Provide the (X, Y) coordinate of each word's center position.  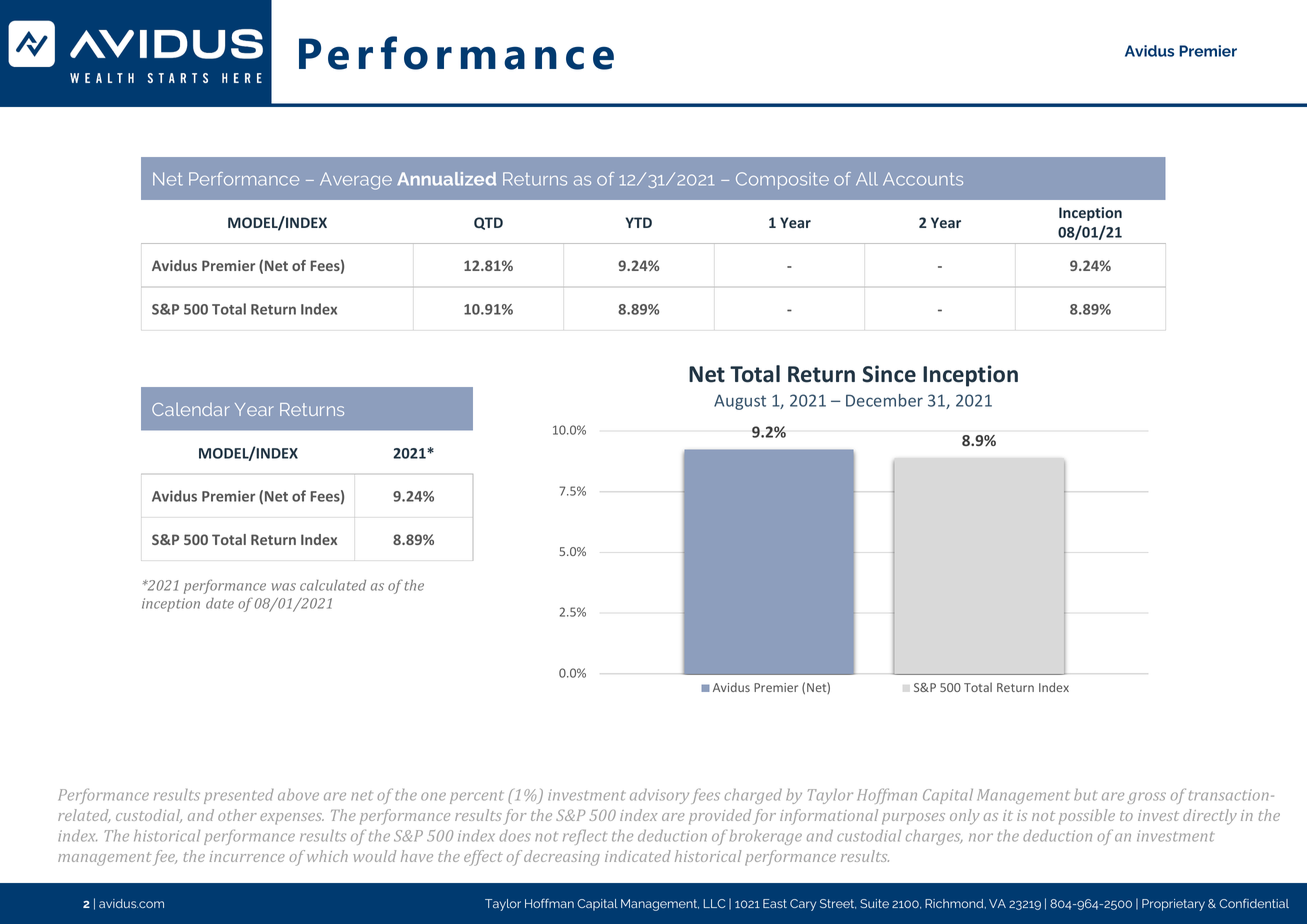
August (740, 402)
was (284, 587)
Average (356, 181)
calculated (333, 585)
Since (889, 374)
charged (753, 796)
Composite (782, 180)
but (1085, 795)
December (884, 400)
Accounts (923, 179)
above (298, 795)
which (327, 856)
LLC (714, 903)
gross (1146, 798)
